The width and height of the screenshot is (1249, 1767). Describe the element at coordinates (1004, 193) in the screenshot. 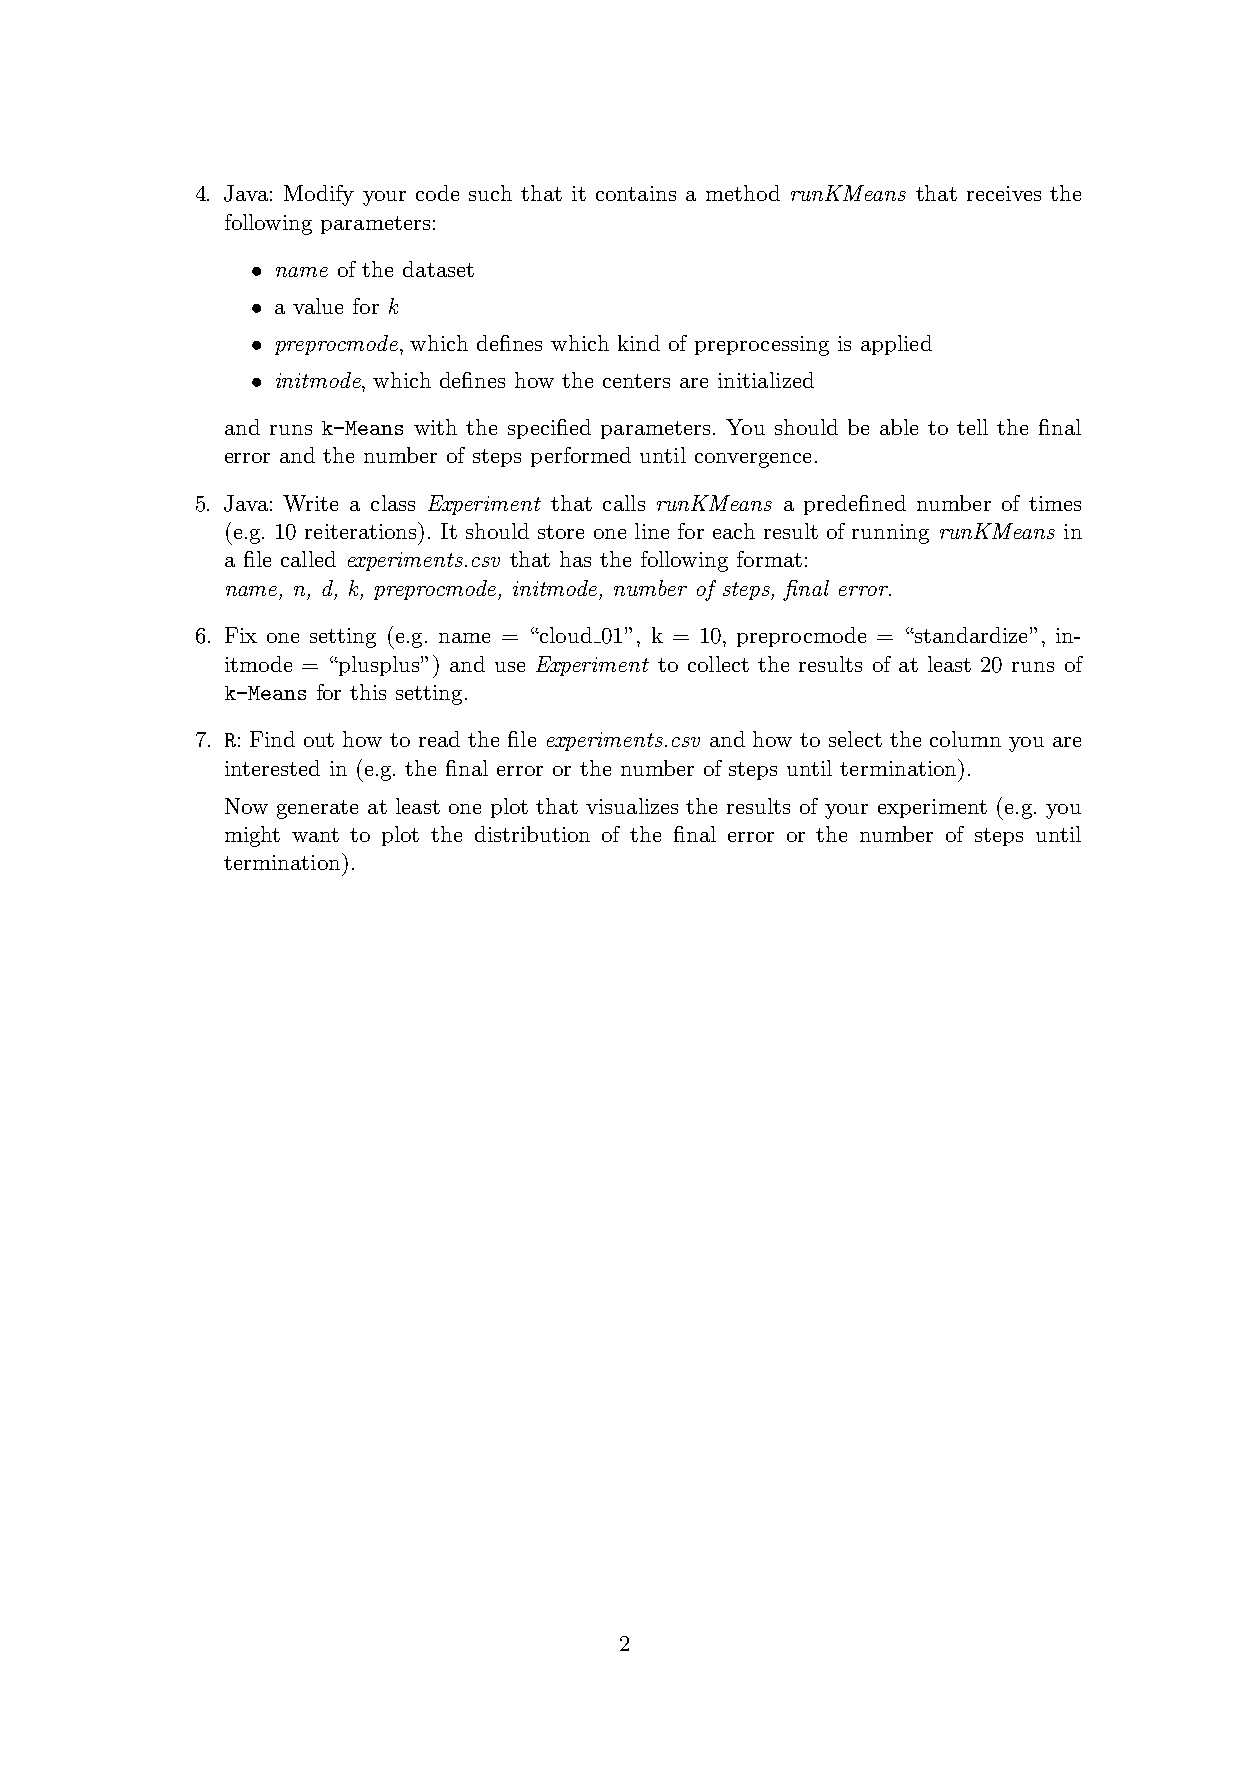

I see `receives` at that location.
